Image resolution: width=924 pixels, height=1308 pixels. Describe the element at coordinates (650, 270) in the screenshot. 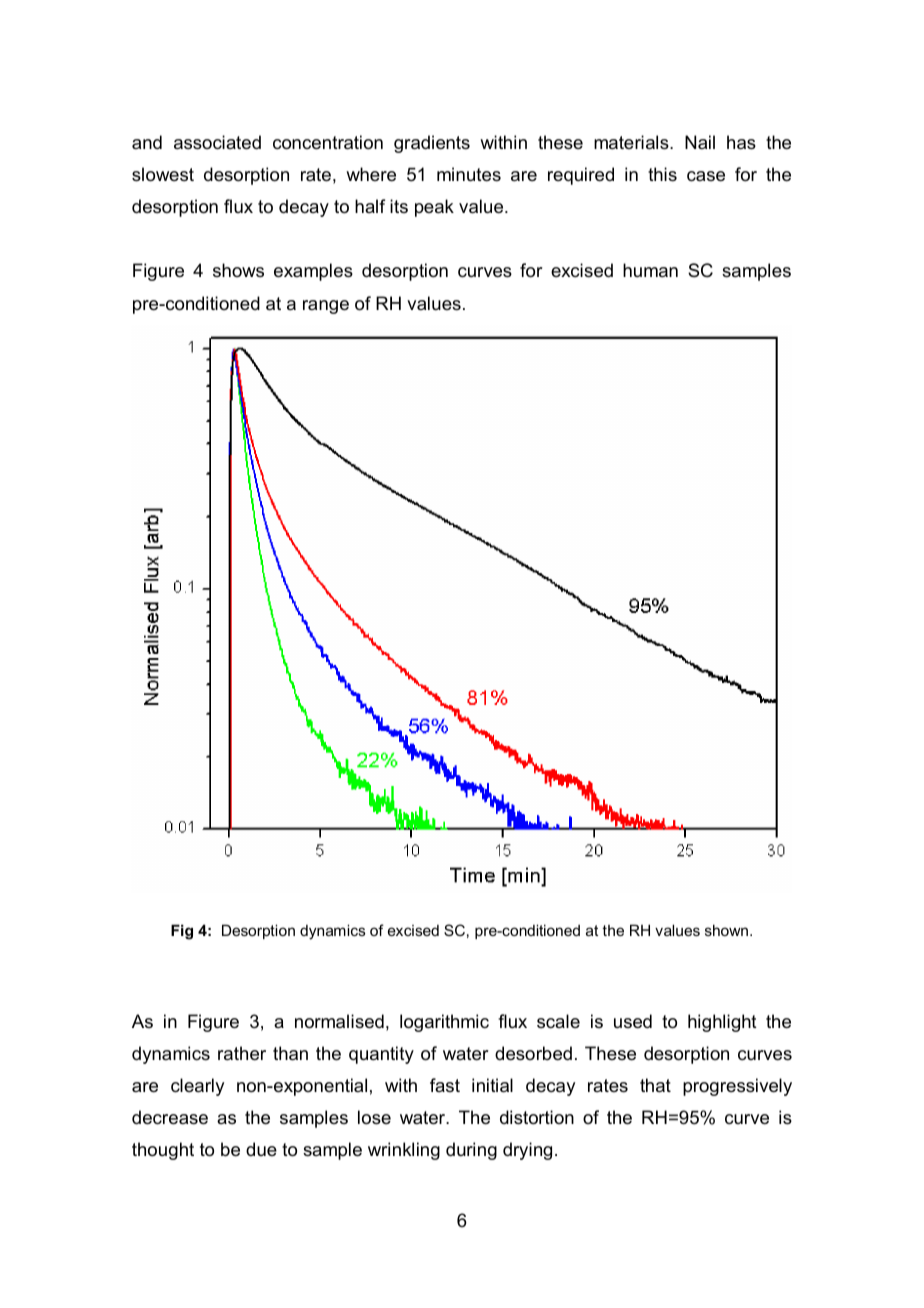

I see `human` at that location.
